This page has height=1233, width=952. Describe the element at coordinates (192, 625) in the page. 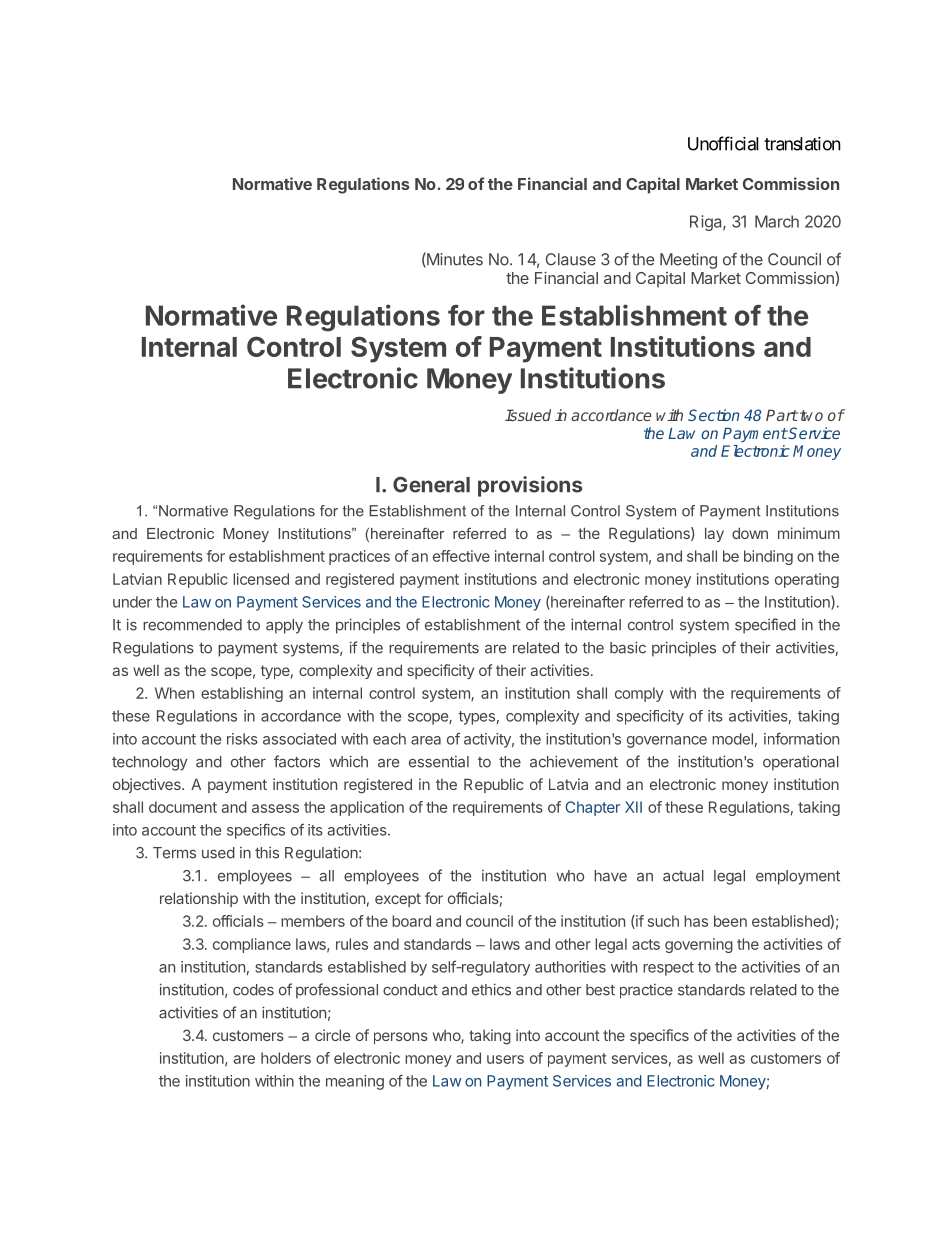

I see `recommended` at that location.
